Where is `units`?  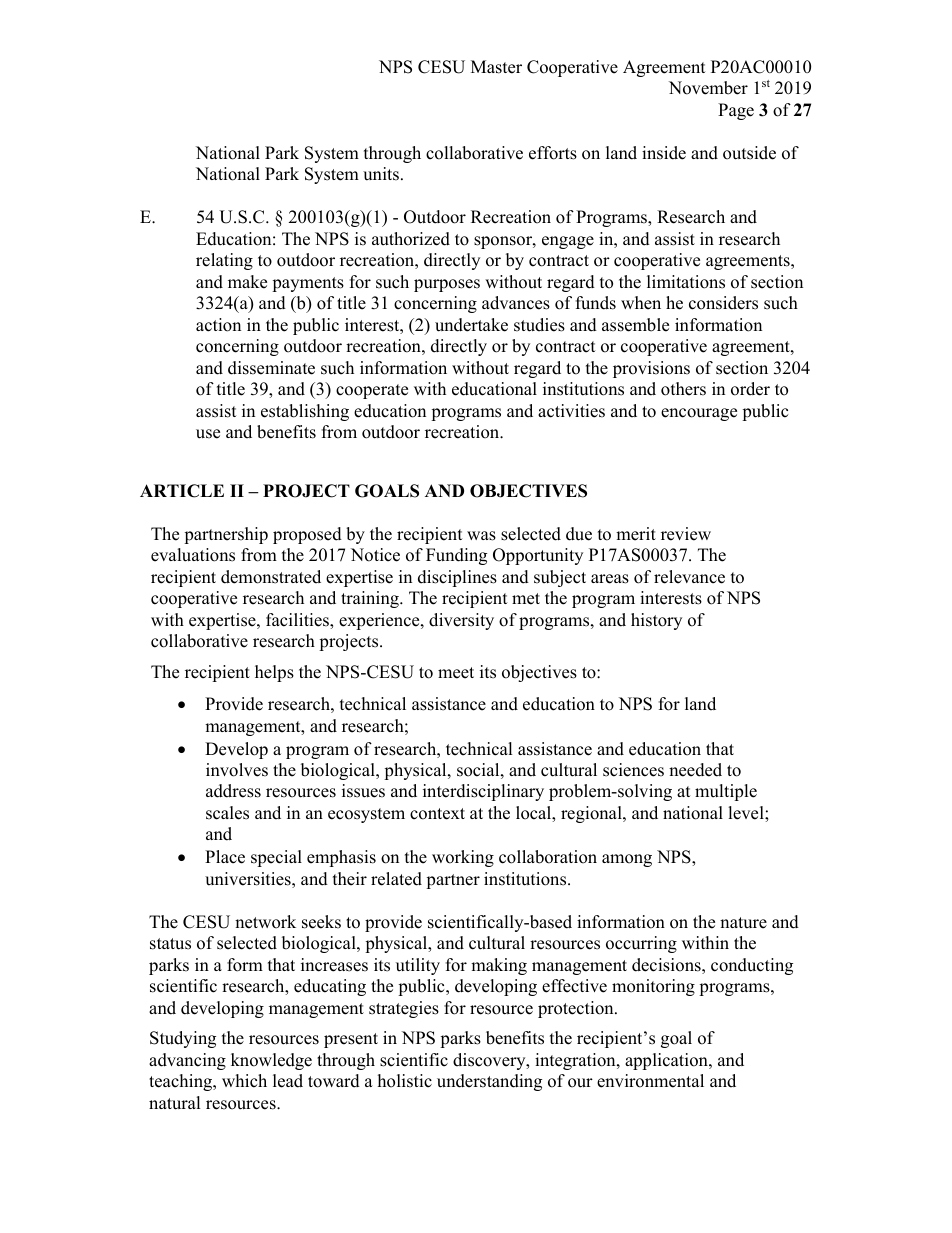
units is located at coordinates (381, 174).
